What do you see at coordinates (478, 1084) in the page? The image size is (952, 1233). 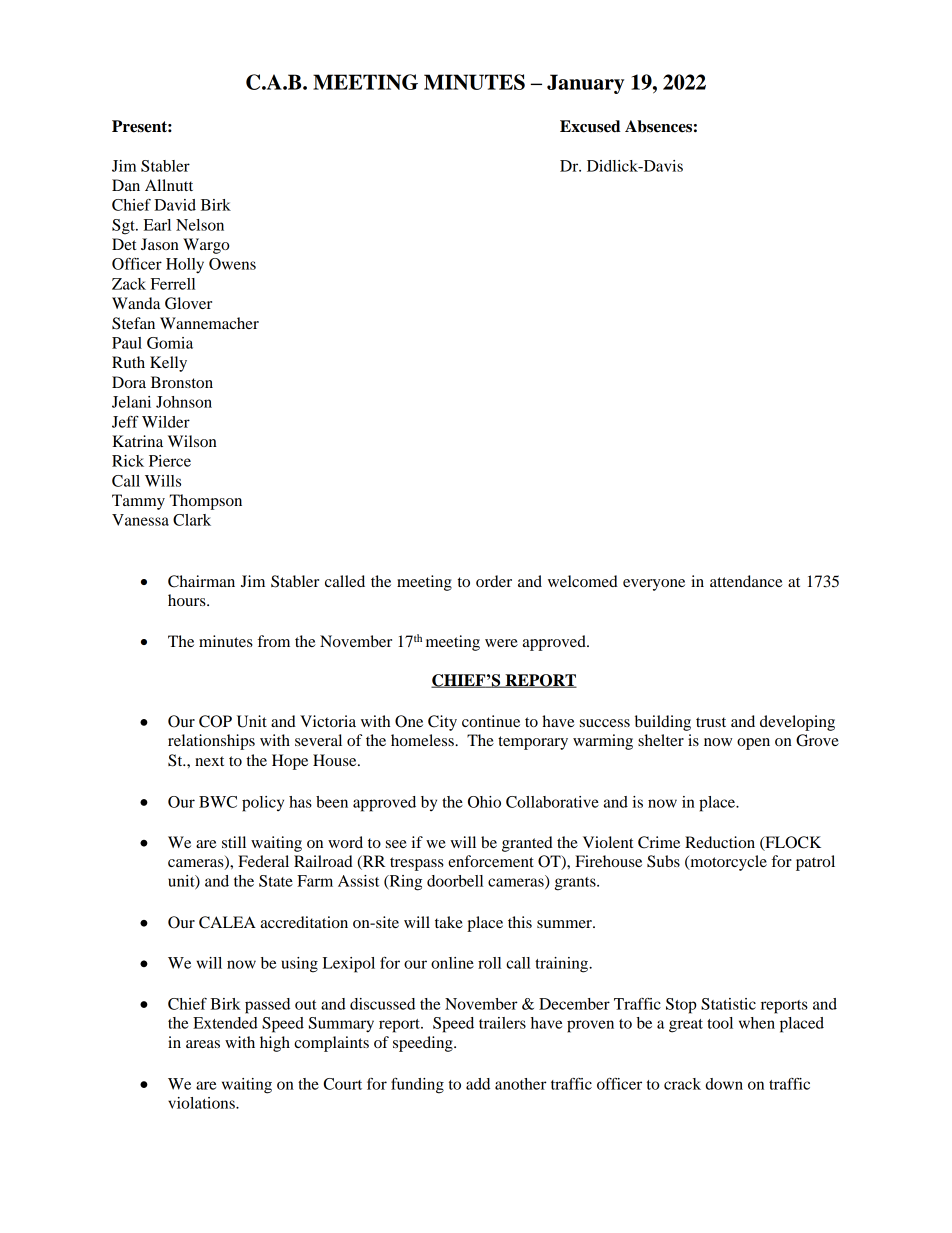 I see `add` at bounding box center [478, 1084].
